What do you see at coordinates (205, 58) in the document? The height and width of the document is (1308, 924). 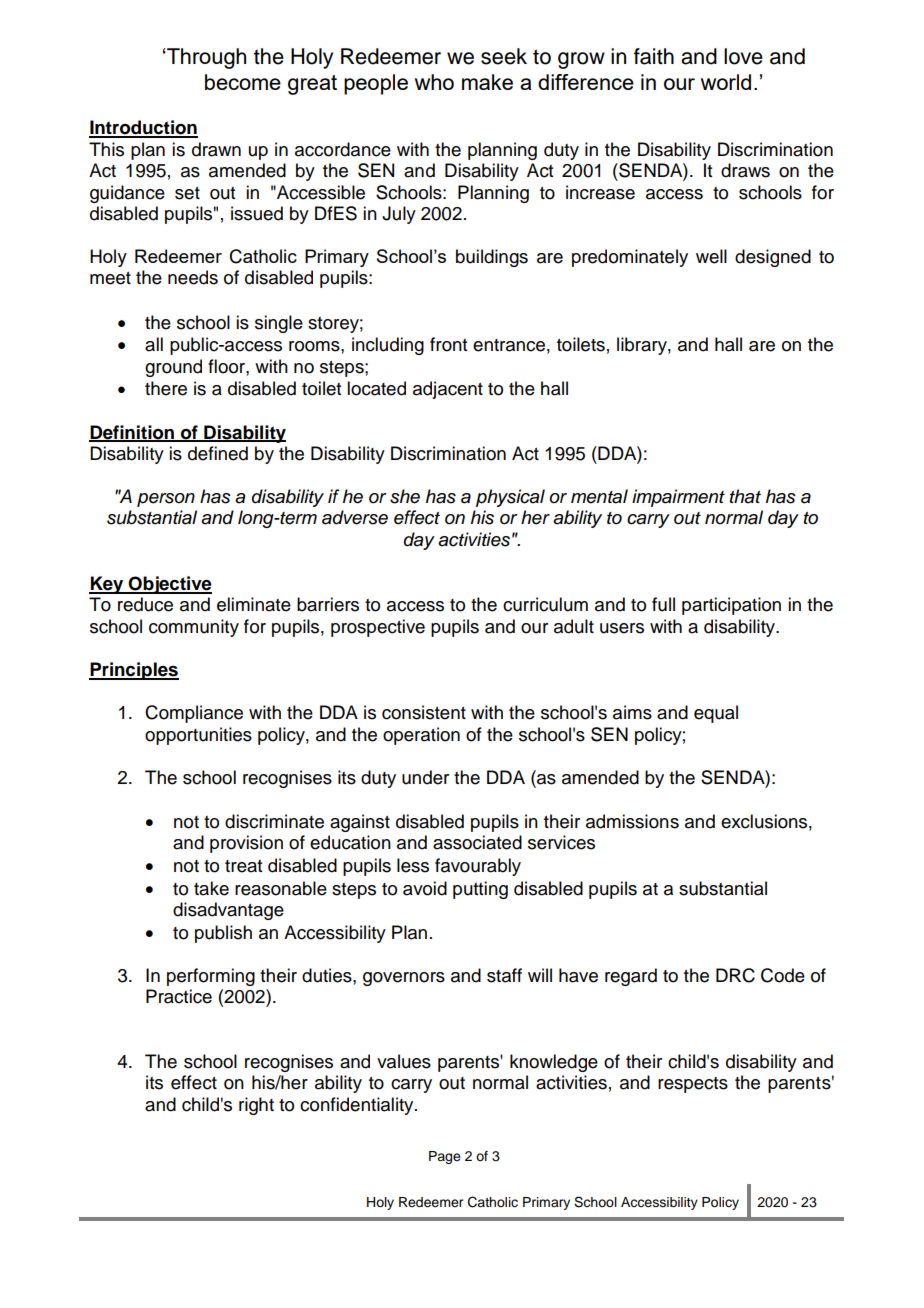 I see `Through` at bounding box center [205, 58].
